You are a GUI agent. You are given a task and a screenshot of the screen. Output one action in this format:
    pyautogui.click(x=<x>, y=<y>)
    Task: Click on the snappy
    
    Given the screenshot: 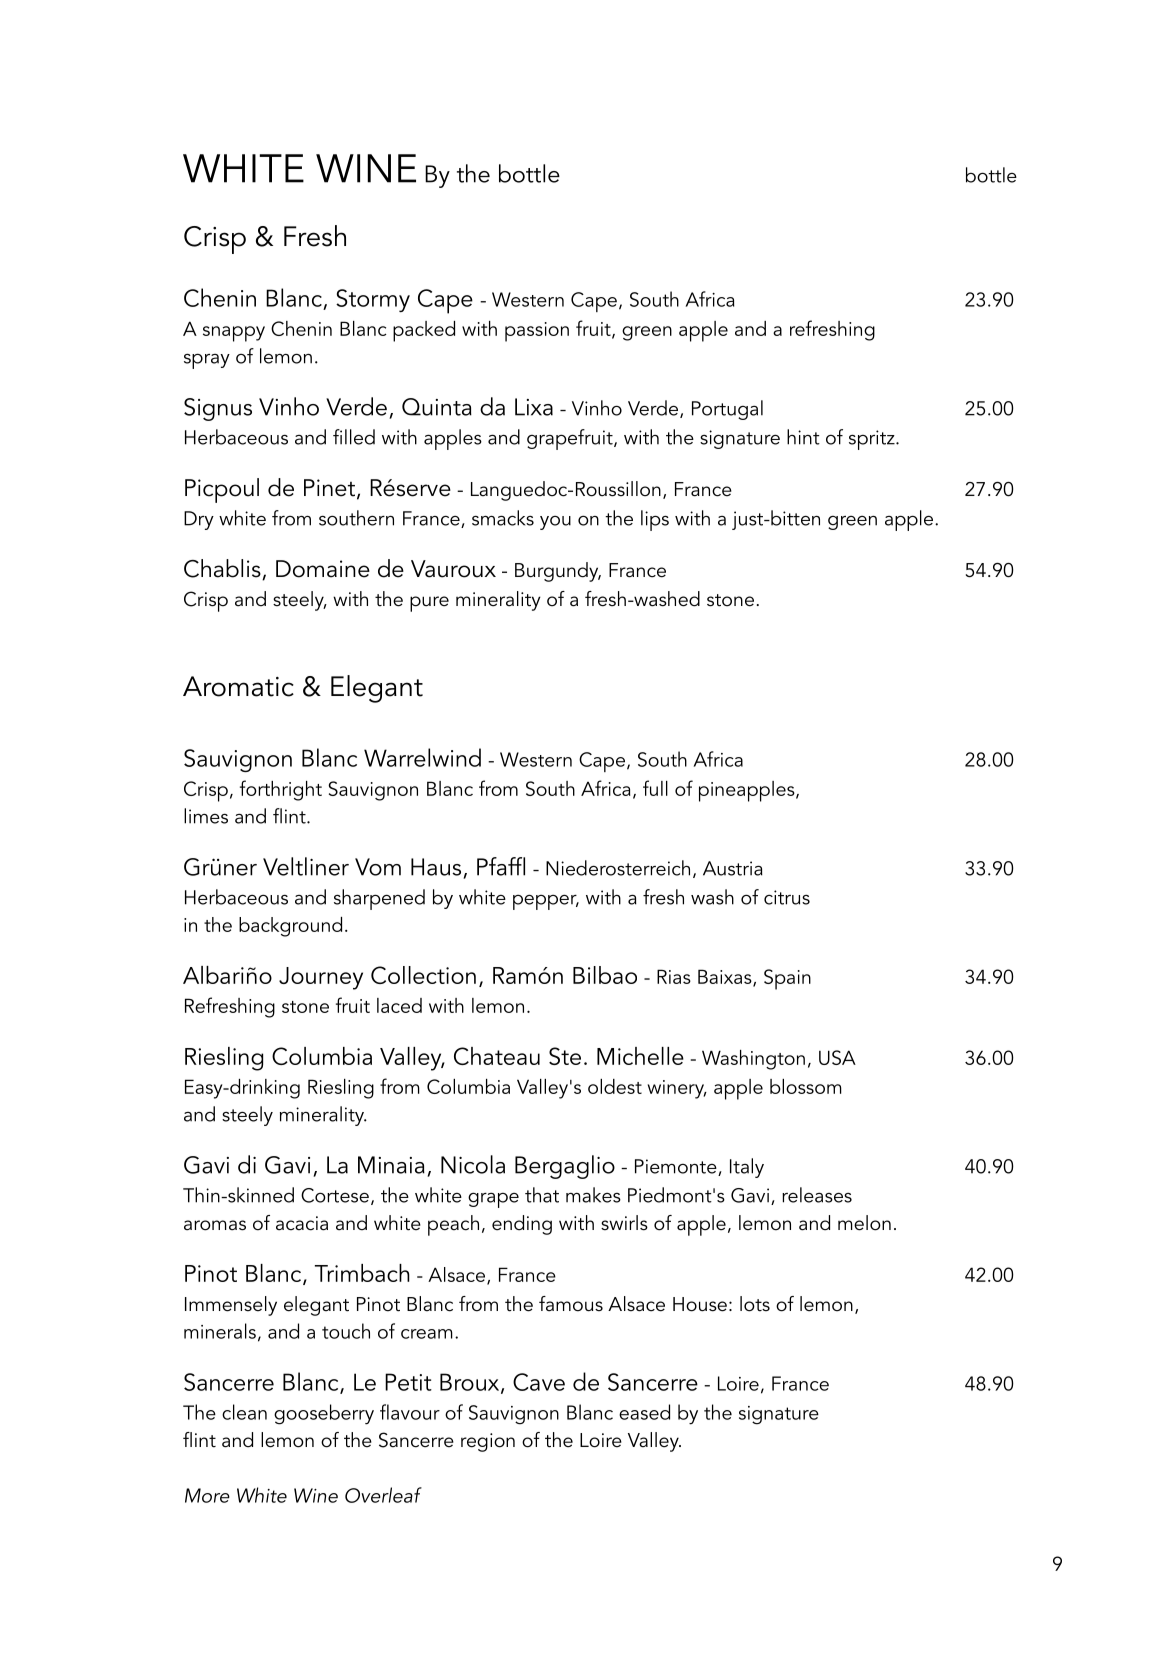 What is the action you would take?
    pyautogui.click(x=234, y=334)
